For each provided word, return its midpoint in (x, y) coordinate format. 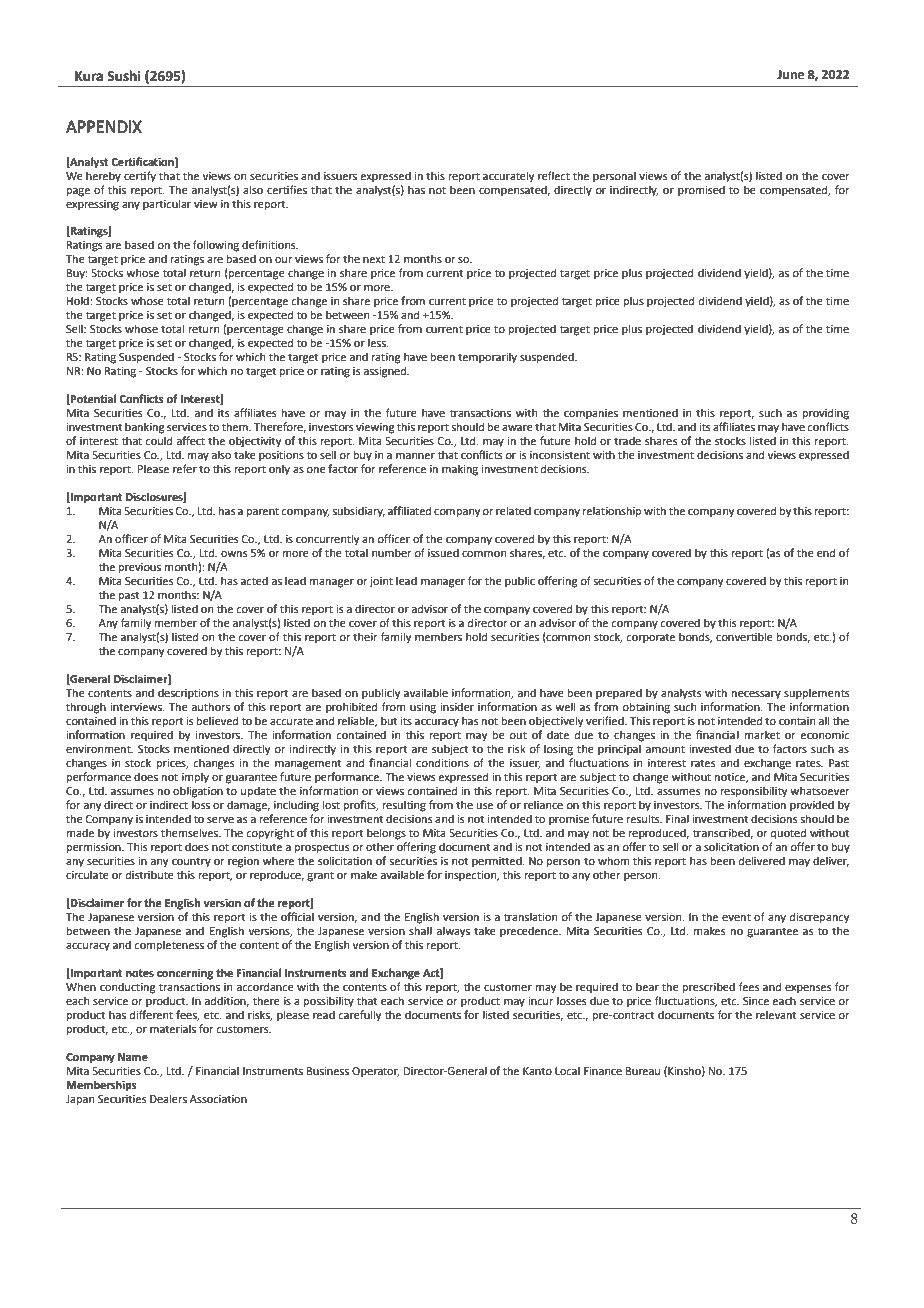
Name (133, 1057)
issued (443, 552)
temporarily (487, 358)
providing (826, 414)
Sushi (124, 76)
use (484, 806)
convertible (744, 636)
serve (220, 820)
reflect (554, 175)
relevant (776, 1014)
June (790, 75)
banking (145, 428)
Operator (376, 1072)
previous (140, 568)
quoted (788, 834)
